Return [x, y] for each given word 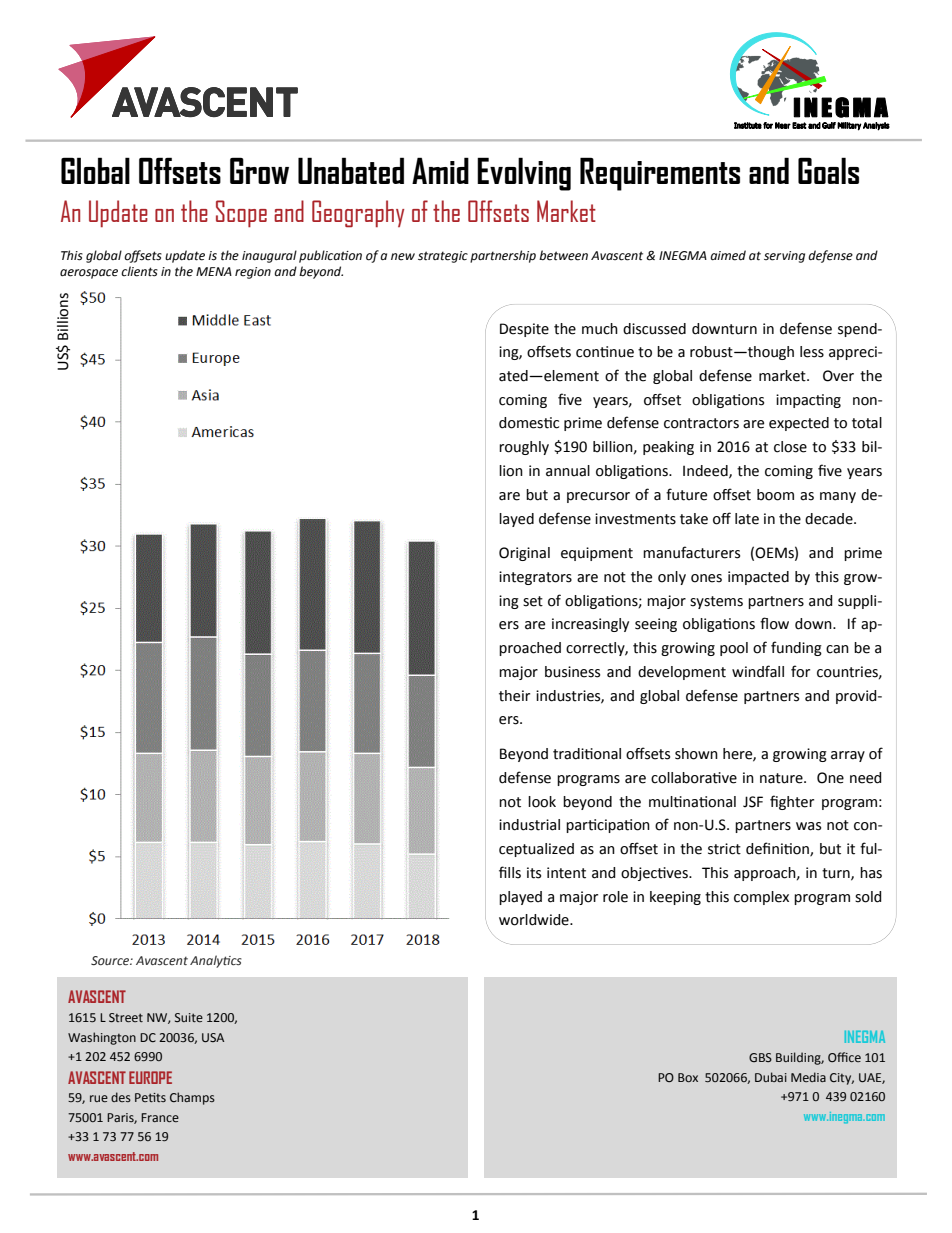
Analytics [216, 961]
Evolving [524, 174]
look [542, 802]
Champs [192, 1098]
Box [688, 1077]
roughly [524, 448]
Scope [241, 214]
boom [775, 495]
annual [568, 471]
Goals [828, 170]
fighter [792, 802]
